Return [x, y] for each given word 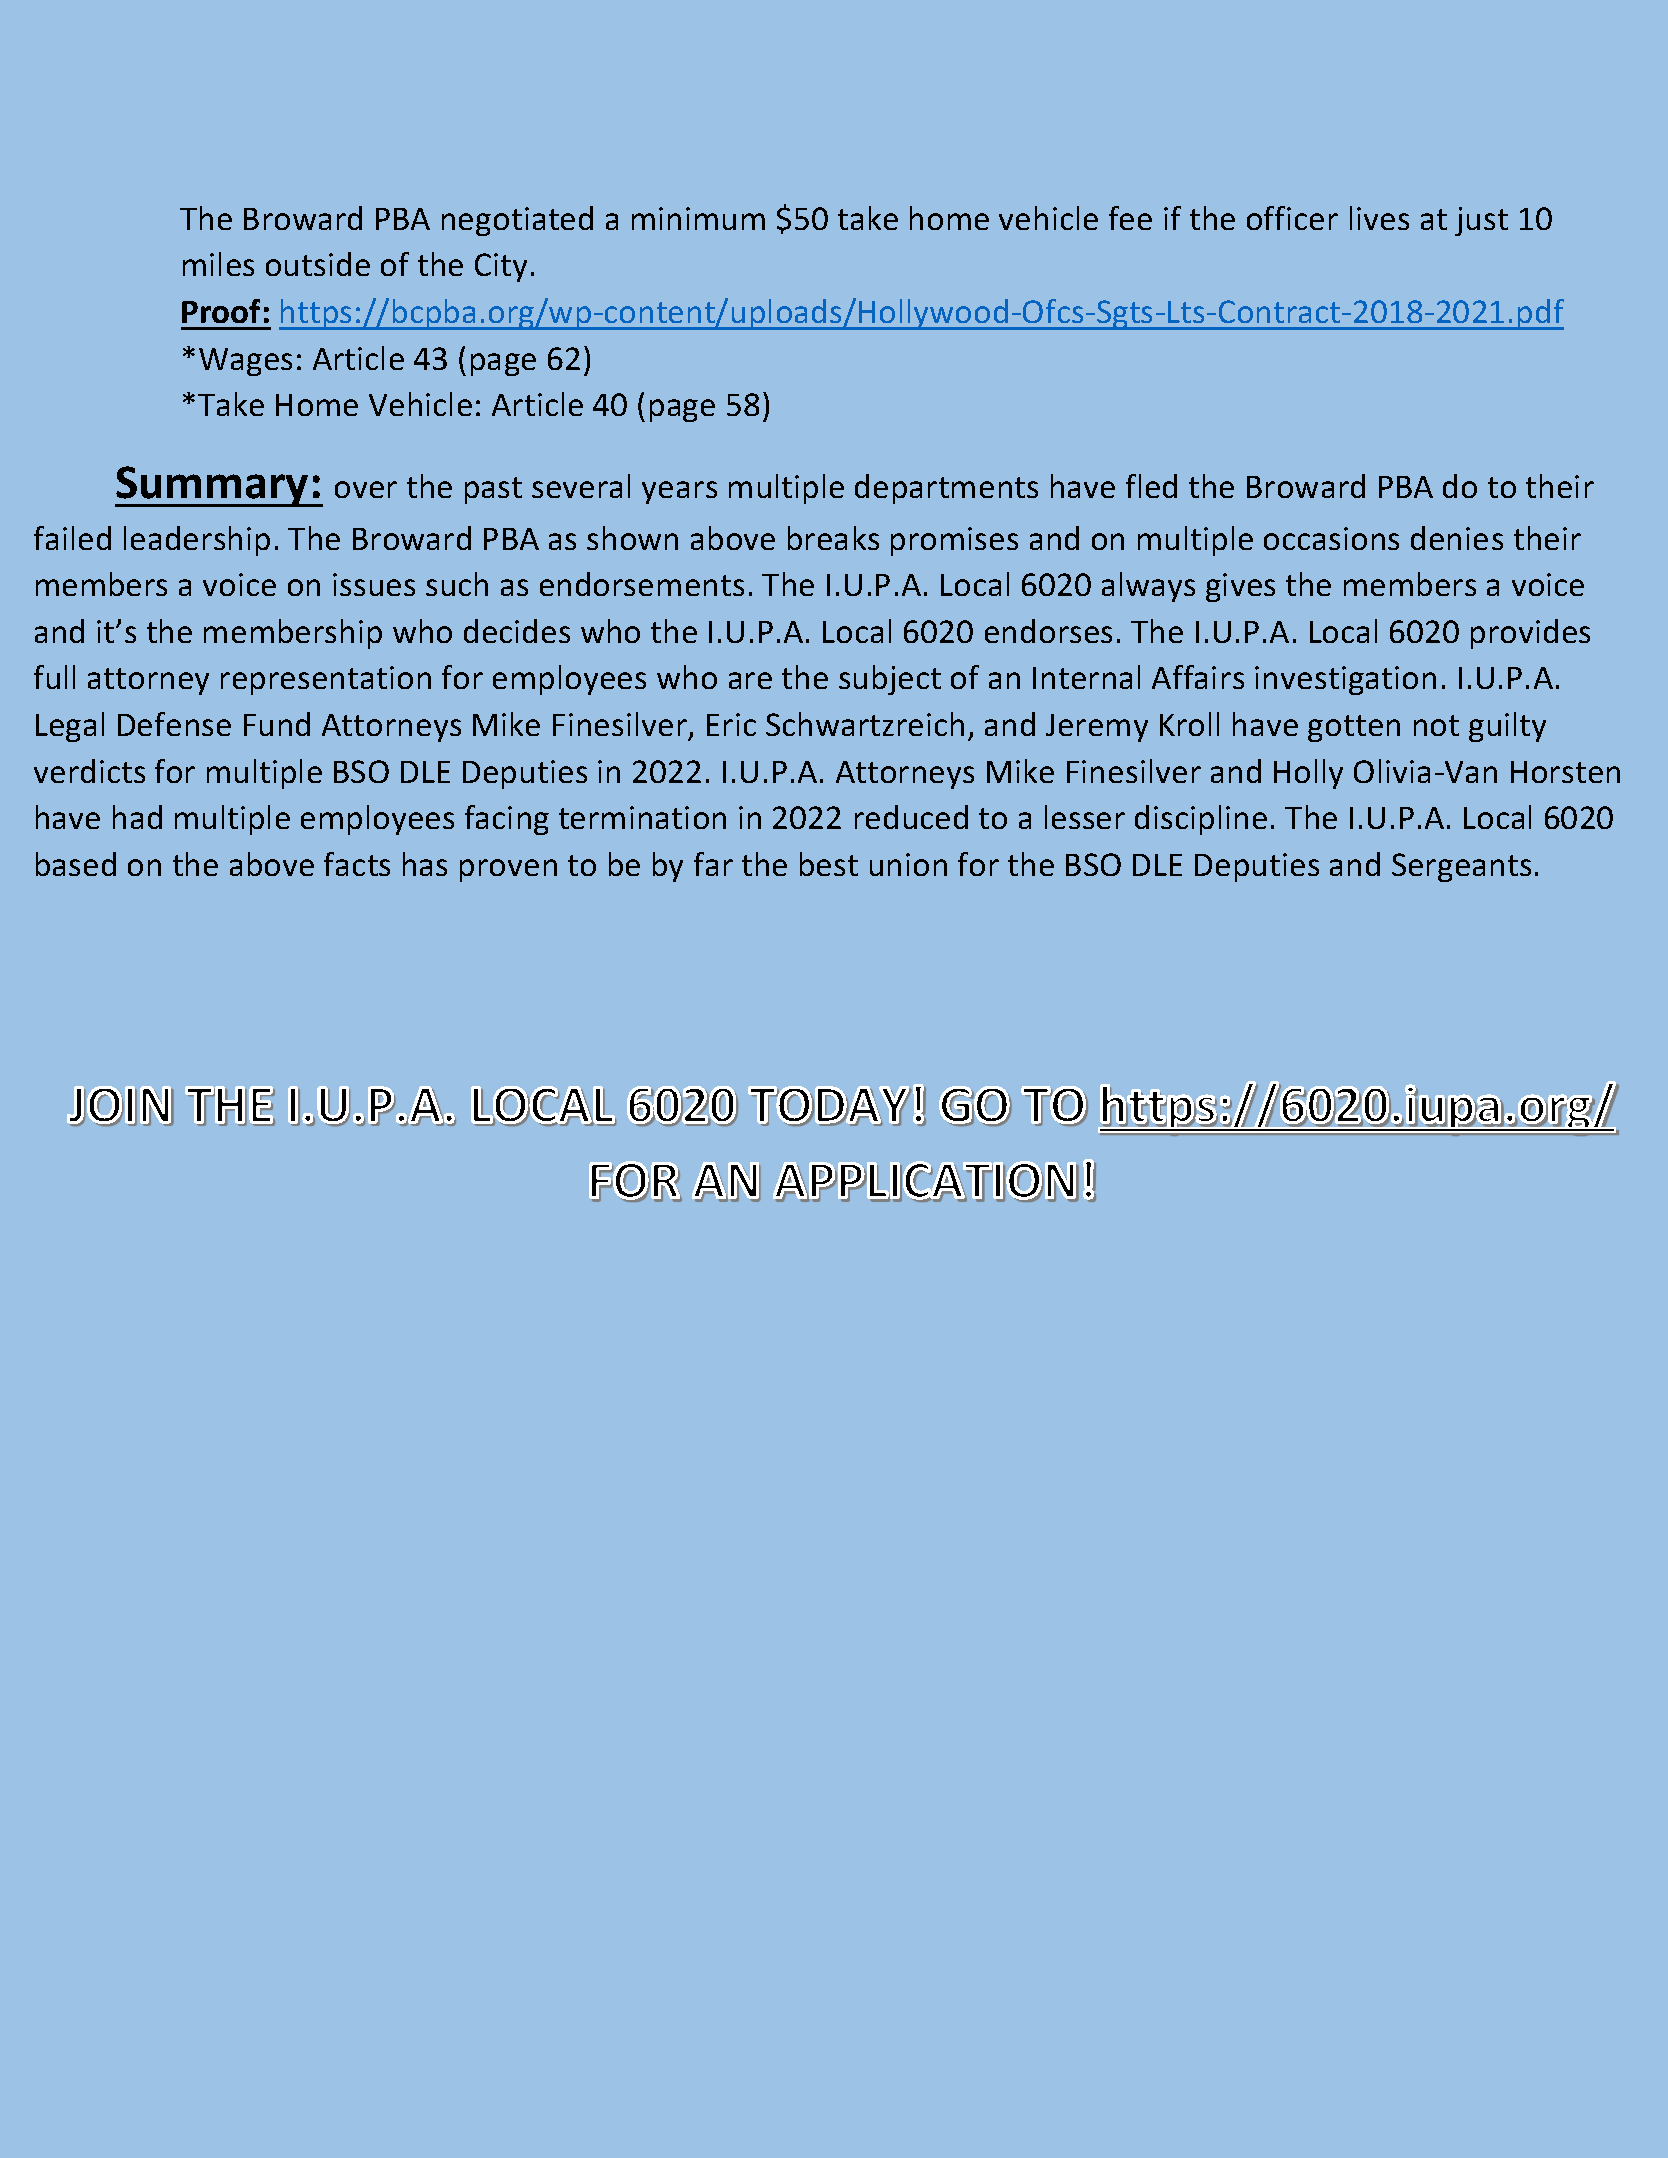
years [679, 492]
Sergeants [1461, 867]
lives [1379, 218]
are [750, 680]
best [829, 864]
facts [357, 864]
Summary [213, 486]
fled [1151, 486]
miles [218, 264]
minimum [698, 218]
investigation [1345, 680]
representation [326, 680]
